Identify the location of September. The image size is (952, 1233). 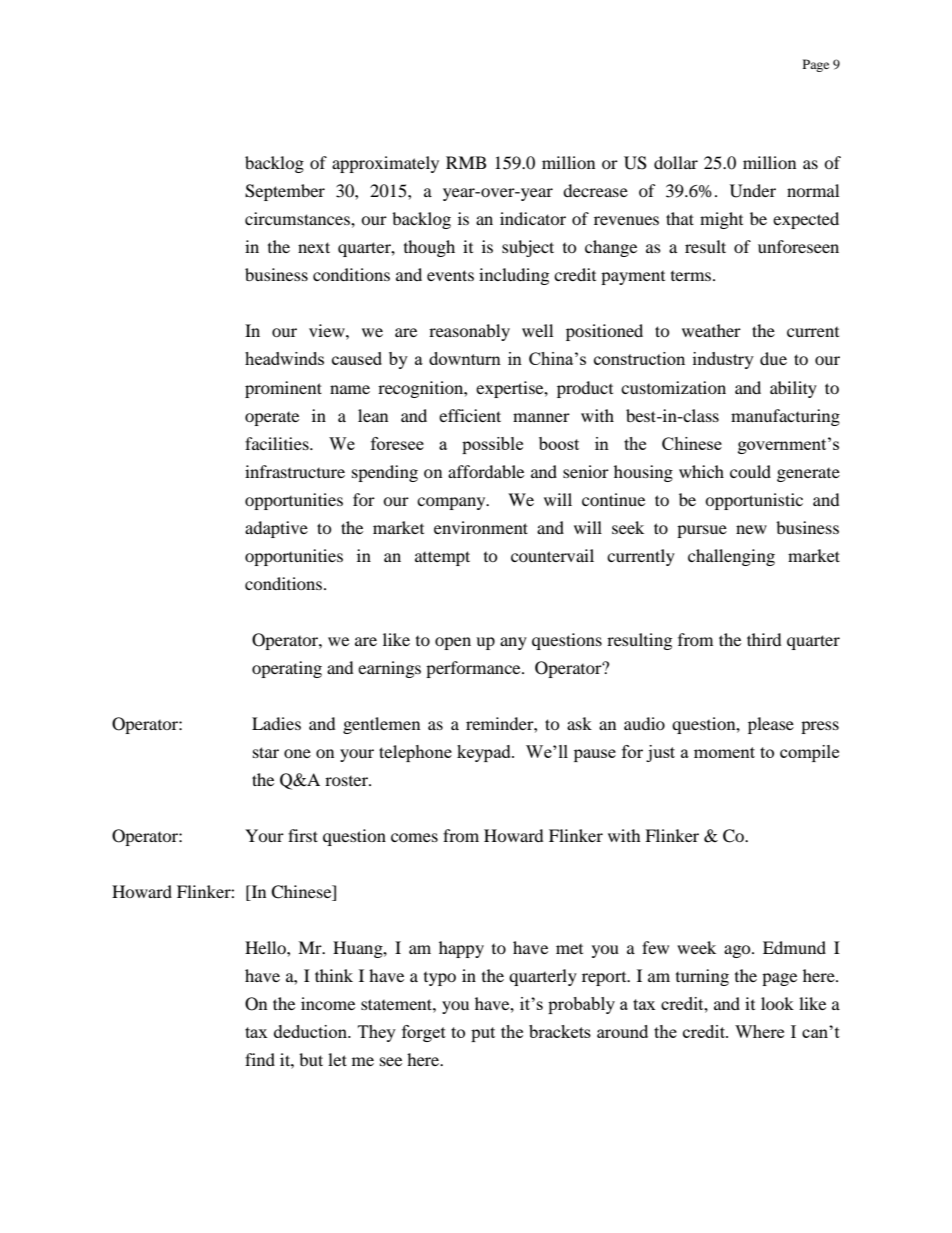
(285, 192).
